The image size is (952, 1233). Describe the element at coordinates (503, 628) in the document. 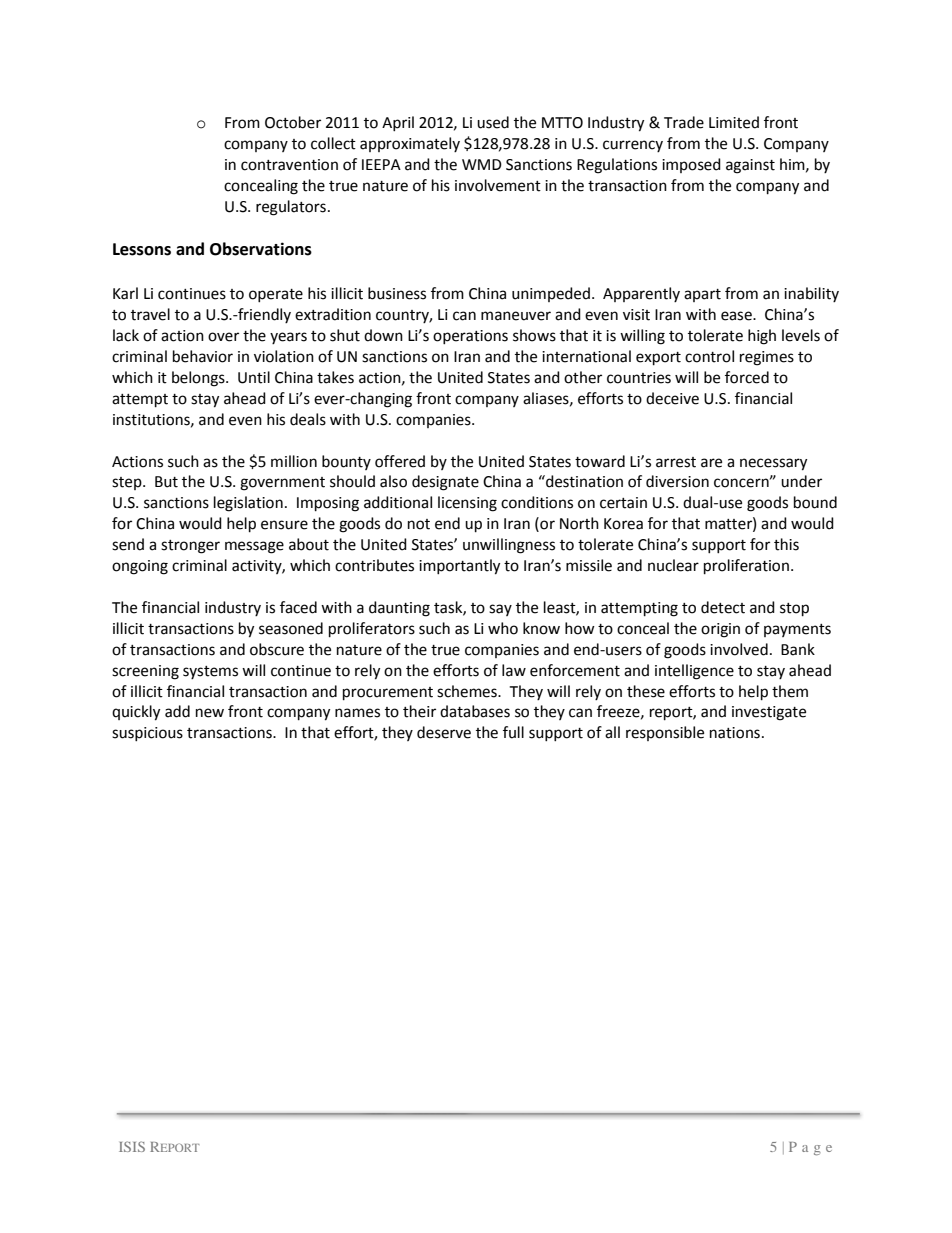

I see `who` at that location.
